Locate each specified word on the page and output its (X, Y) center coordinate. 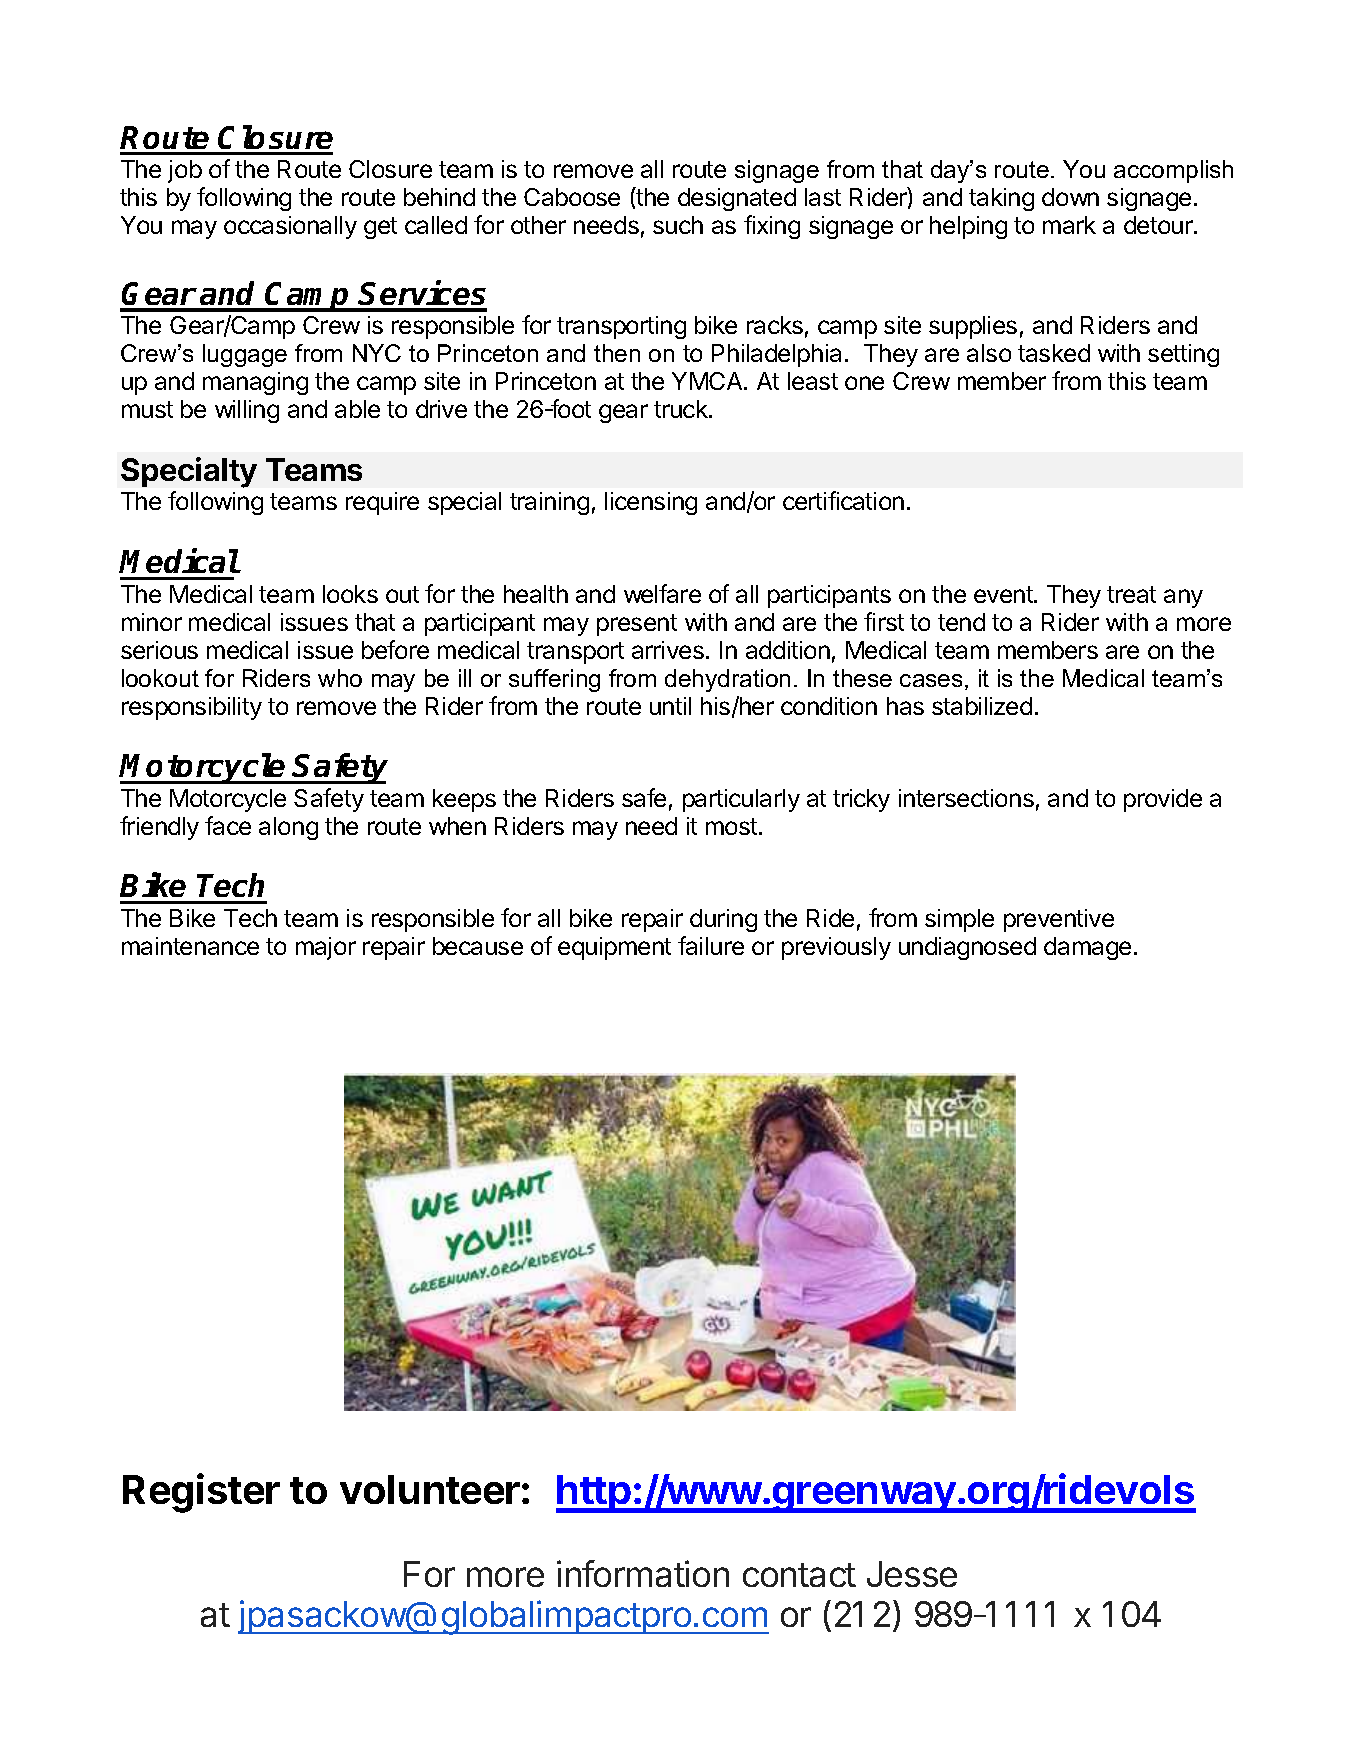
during (723, 920)
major (326, 948)
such (678, 225)
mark (1069, 225)
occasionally (290, 227)
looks (350, 594)
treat (1131, 594)
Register (201, 1493)
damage (1087, 948)
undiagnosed (967, 948)
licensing (651, 503)
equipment (614, 948)
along (288, 828)
